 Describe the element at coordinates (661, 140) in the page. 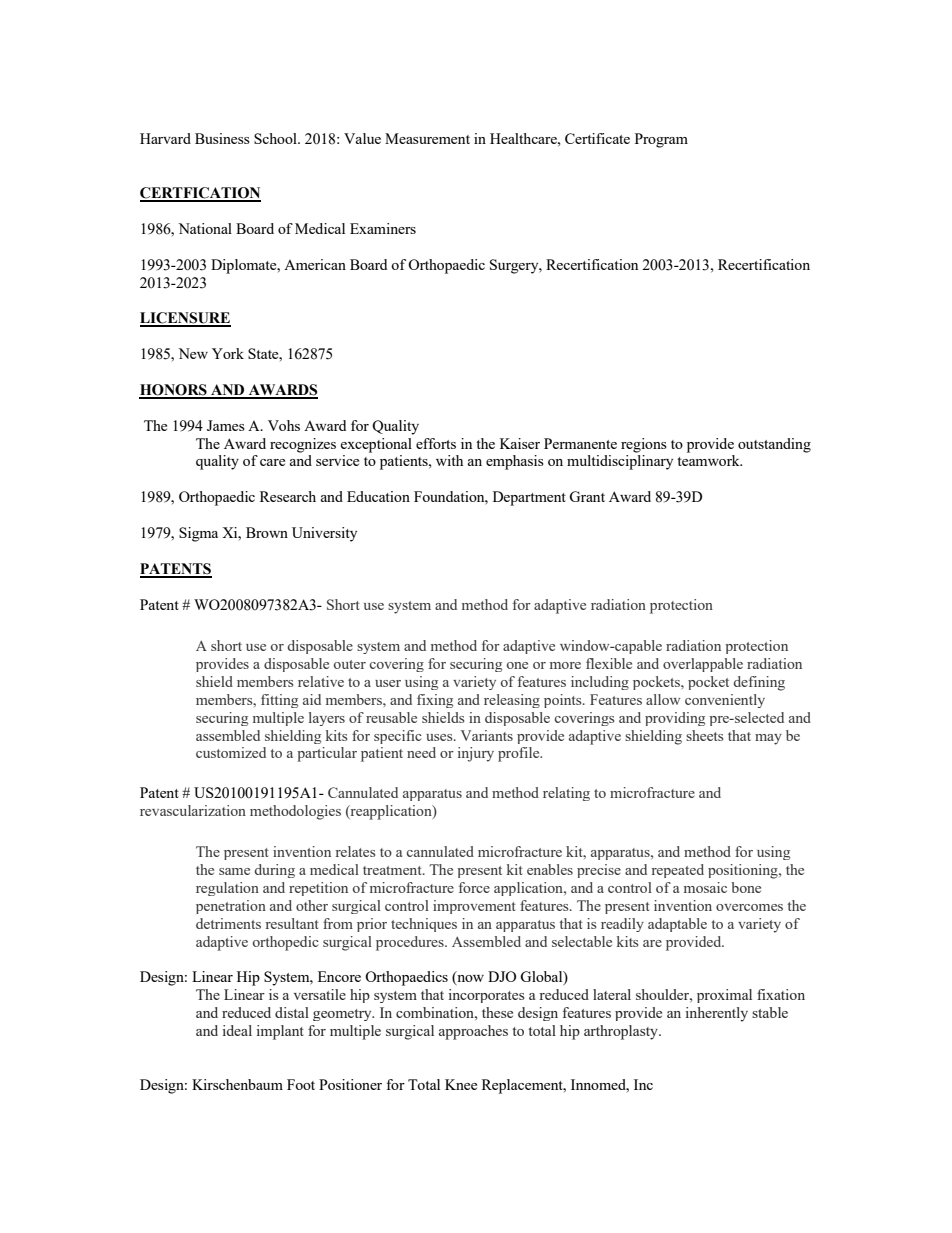

I see `Program` at that location.
